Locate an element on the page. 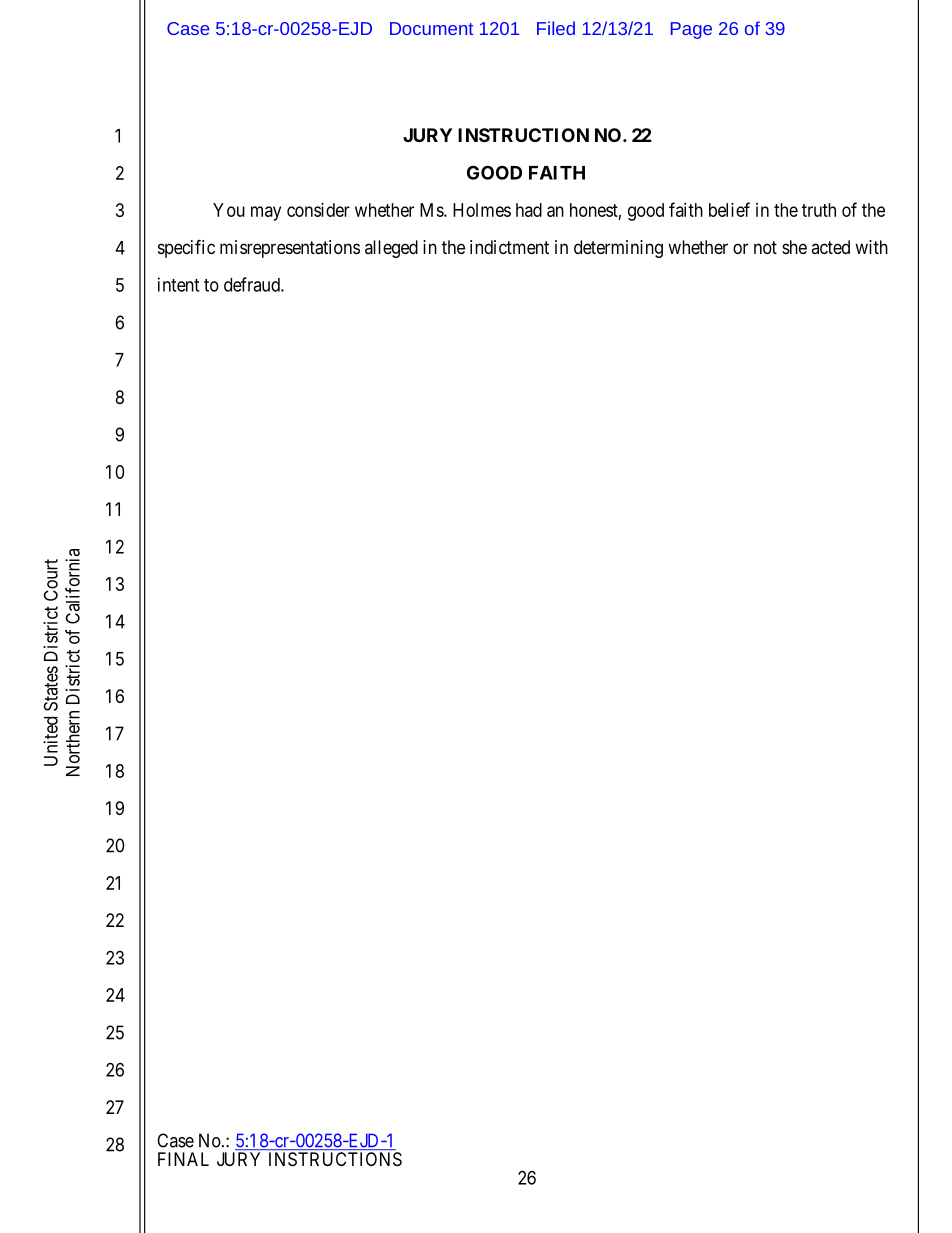  not is located at coordinates (765, 247).
